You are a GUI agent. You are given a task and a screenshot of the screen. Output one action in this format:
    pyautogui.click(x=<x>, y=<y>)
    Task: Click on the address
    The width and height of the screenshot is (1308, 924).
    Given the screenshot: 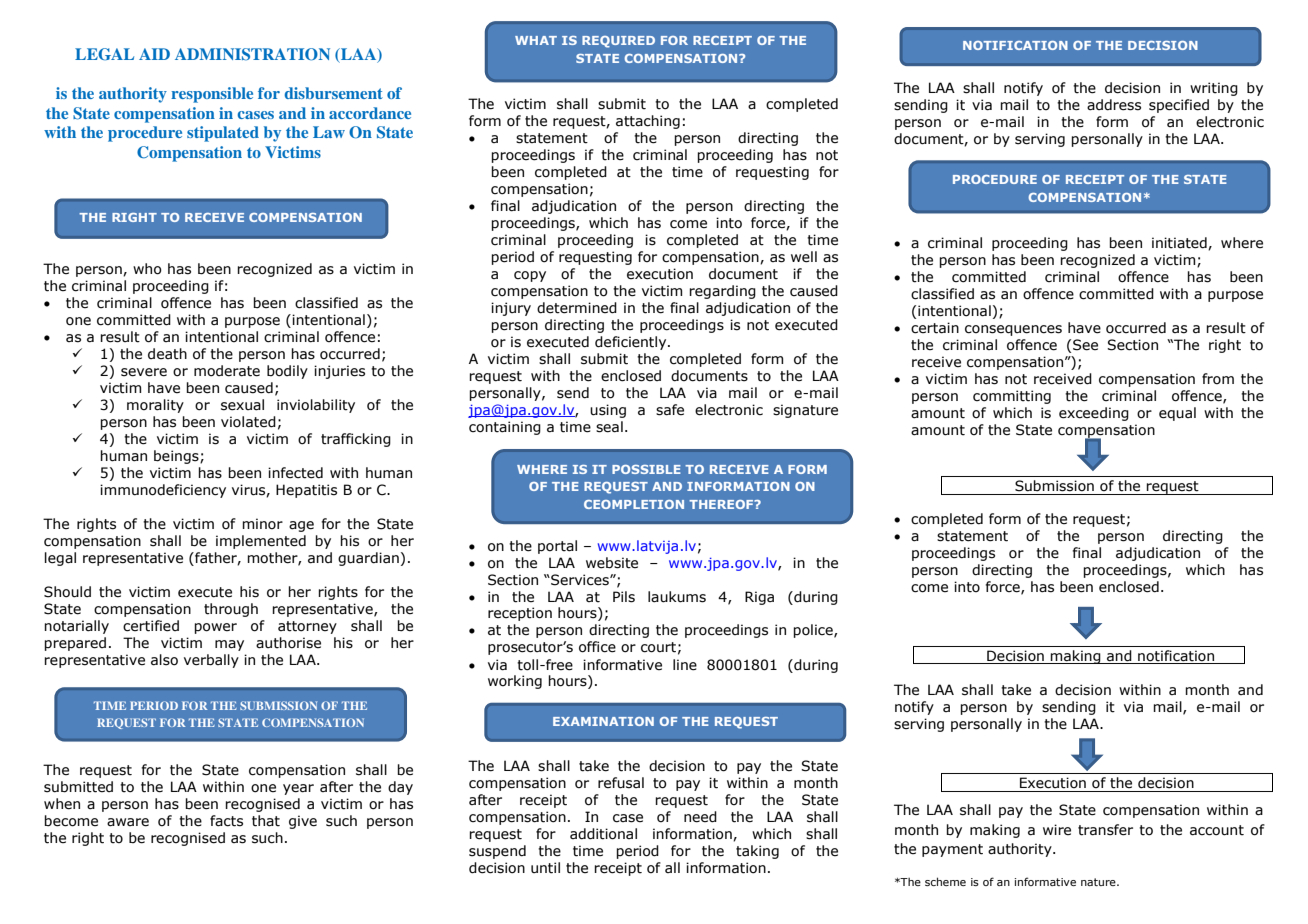 What is the action you would take?
    pyautogui.click(x=1114, y=105)
